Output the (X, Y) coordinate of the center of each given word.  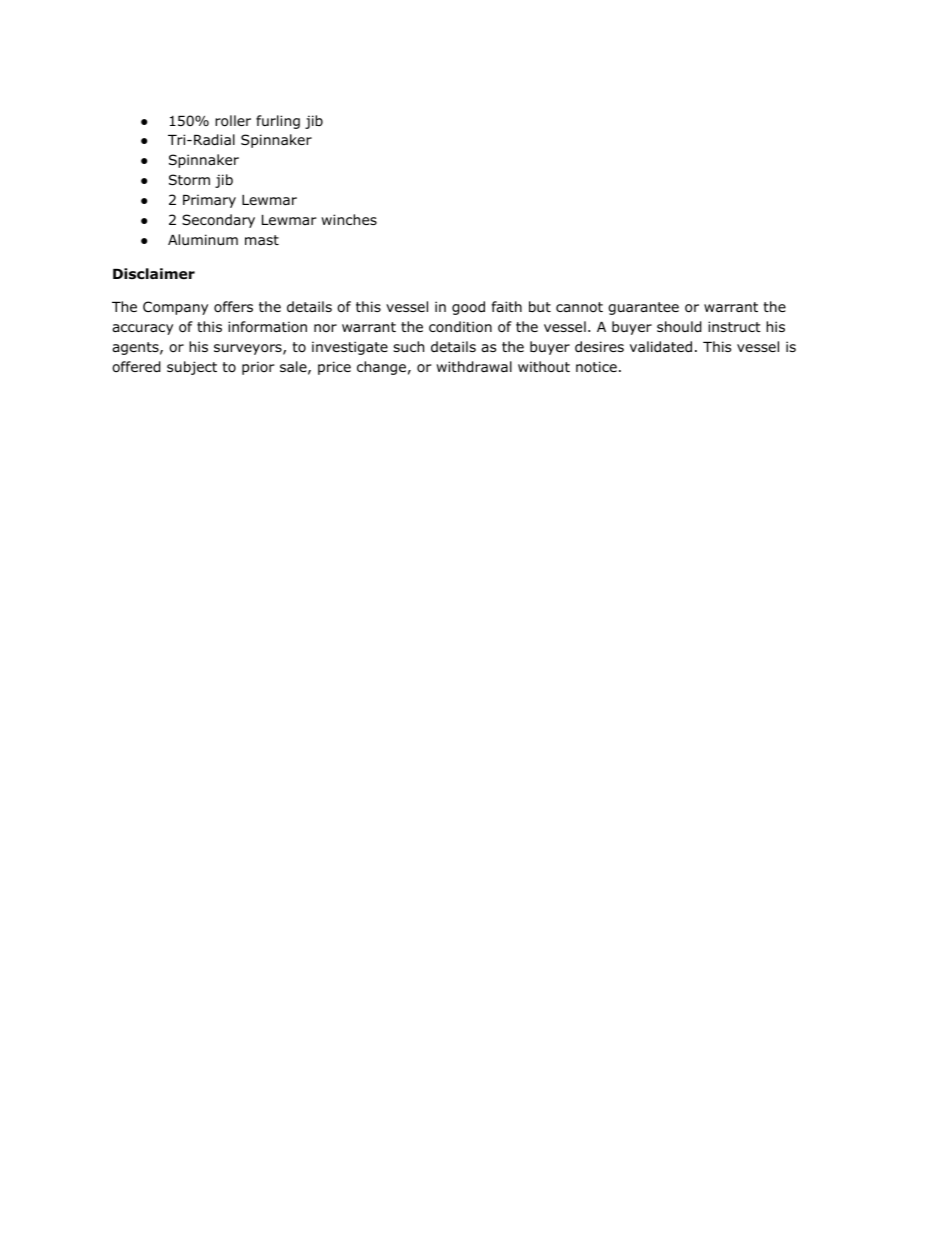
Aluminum (203, 239)
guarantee (643, 308)
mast (262, 240)
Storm (189, 180)
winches (349, 219)
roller (233, 121)
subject (192, 368)
